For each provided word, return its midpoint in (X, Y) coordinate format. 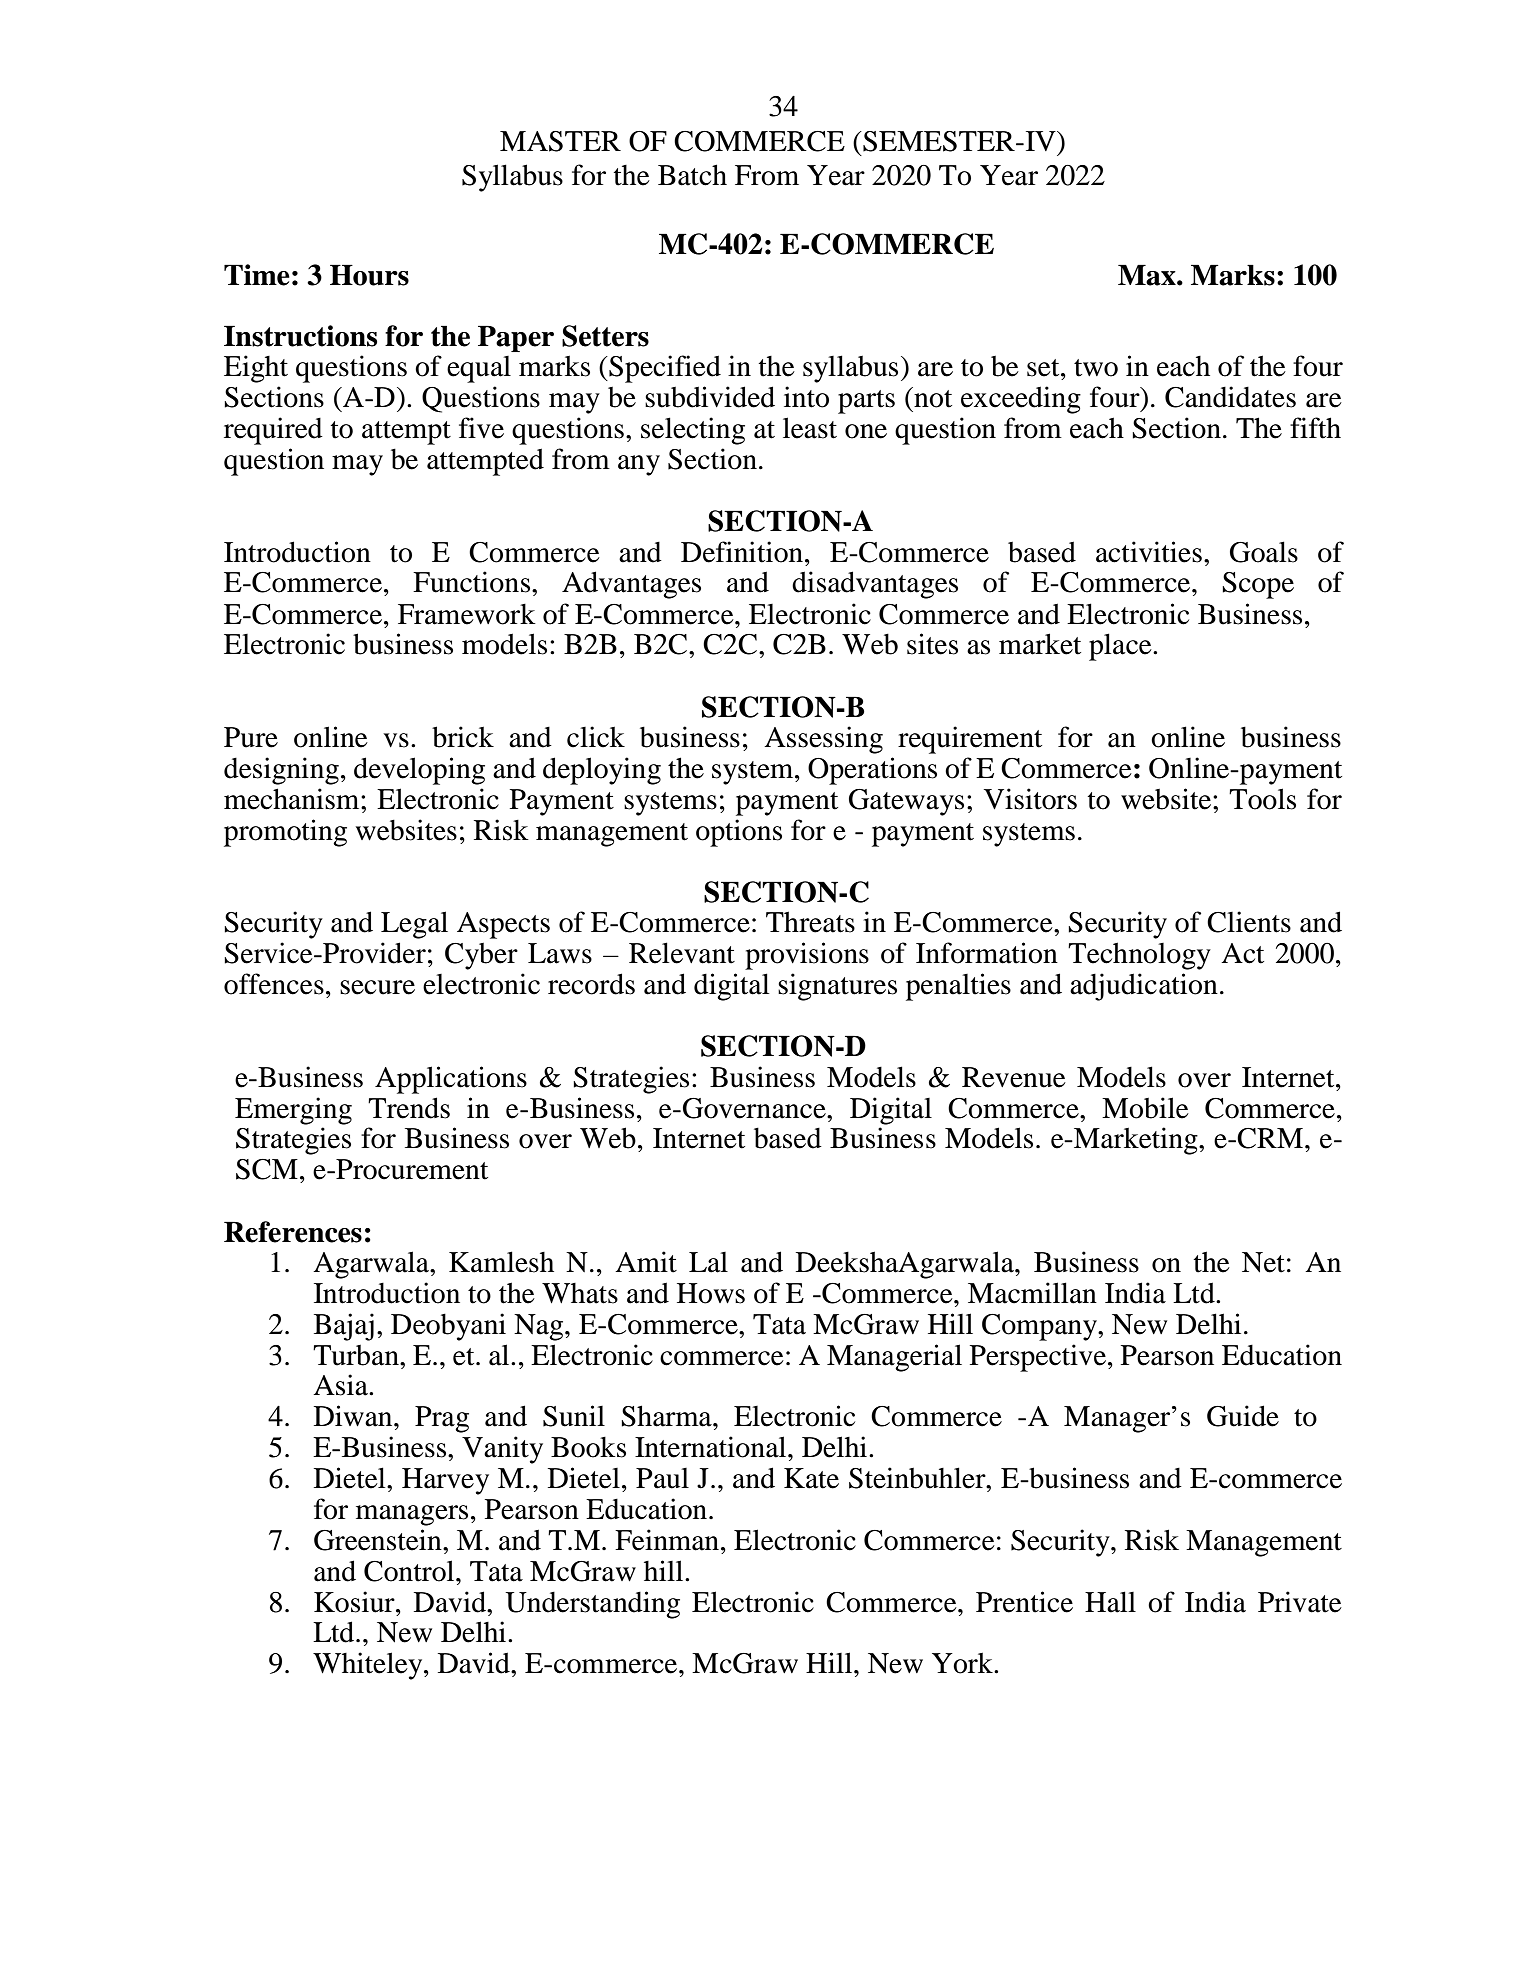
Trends (409, 1108)
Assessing (823, 740)
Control (410, 1571)
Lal (708, 1262)
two (1096, 368)
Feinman (668, 1540)
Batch (692, 175)
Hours (369, 275)
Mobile (1145, 1108)
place (1121, 647)
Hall (1110, 1602)
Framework (467, 614)
